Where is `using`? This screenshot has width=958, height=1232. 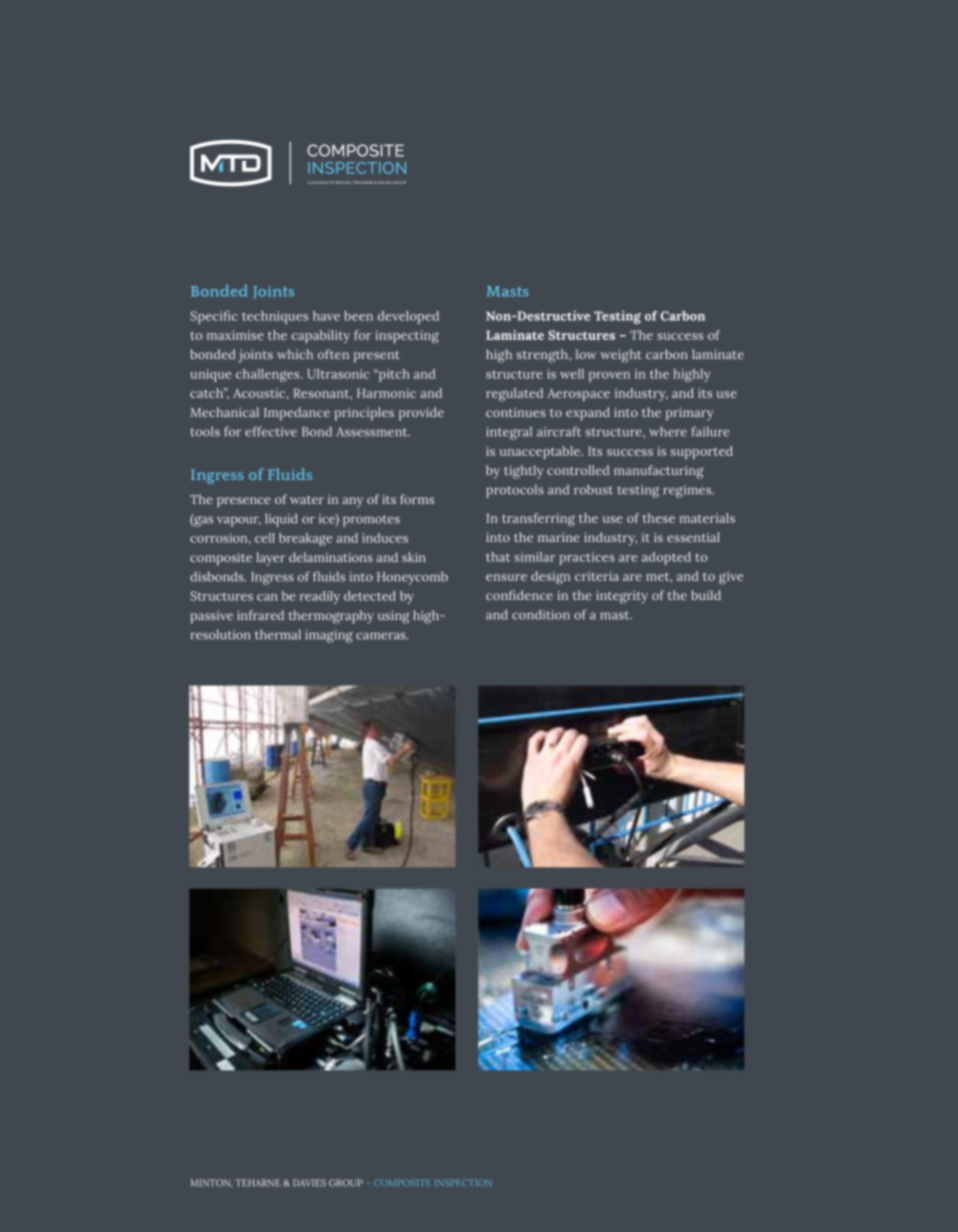 using is located at coordinates (394, 617).
